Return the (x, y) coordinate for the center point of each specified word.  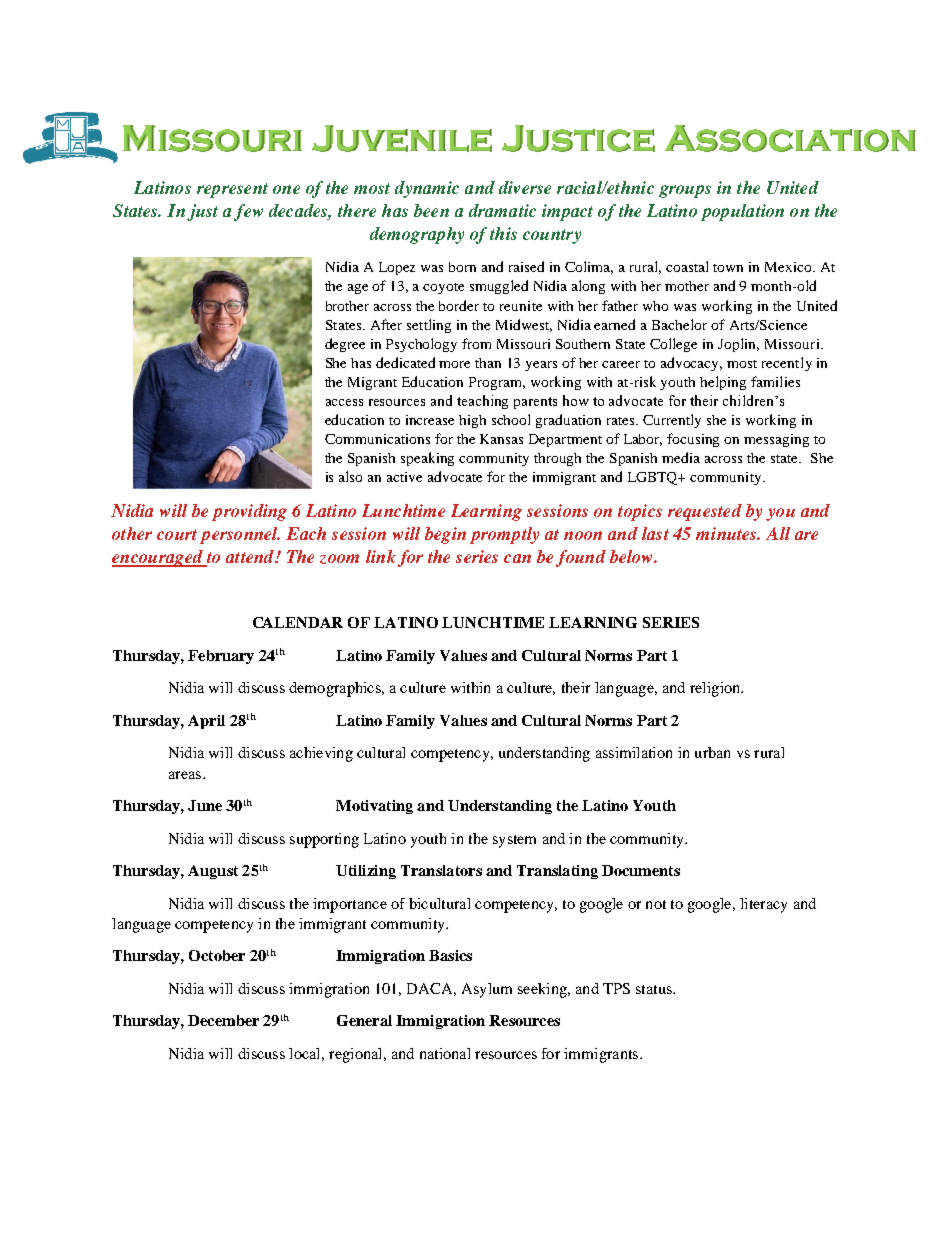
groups (685, 191)
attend (251, 556)
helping (723, 383)
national (445, 1053)
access (344, 402)
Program (497, 383)
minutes (728, 533)
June (205, 805)
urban (712, 752)
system (514, 841)
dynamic (427, 189)
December (223, 1020)
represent (232, 190)
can (517, 558)
